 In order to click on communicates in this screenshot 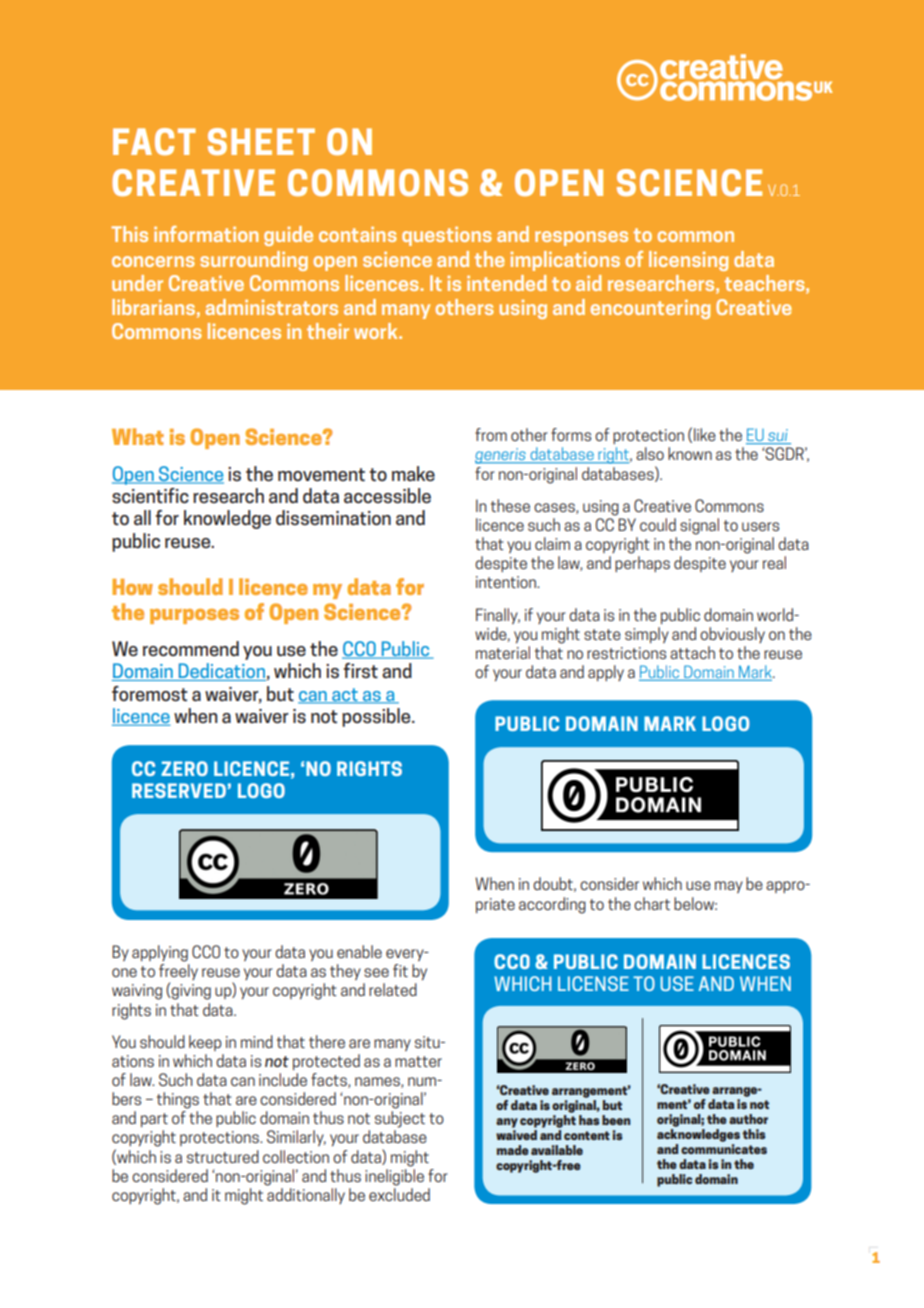, I will do `click(724, 1149)`.
